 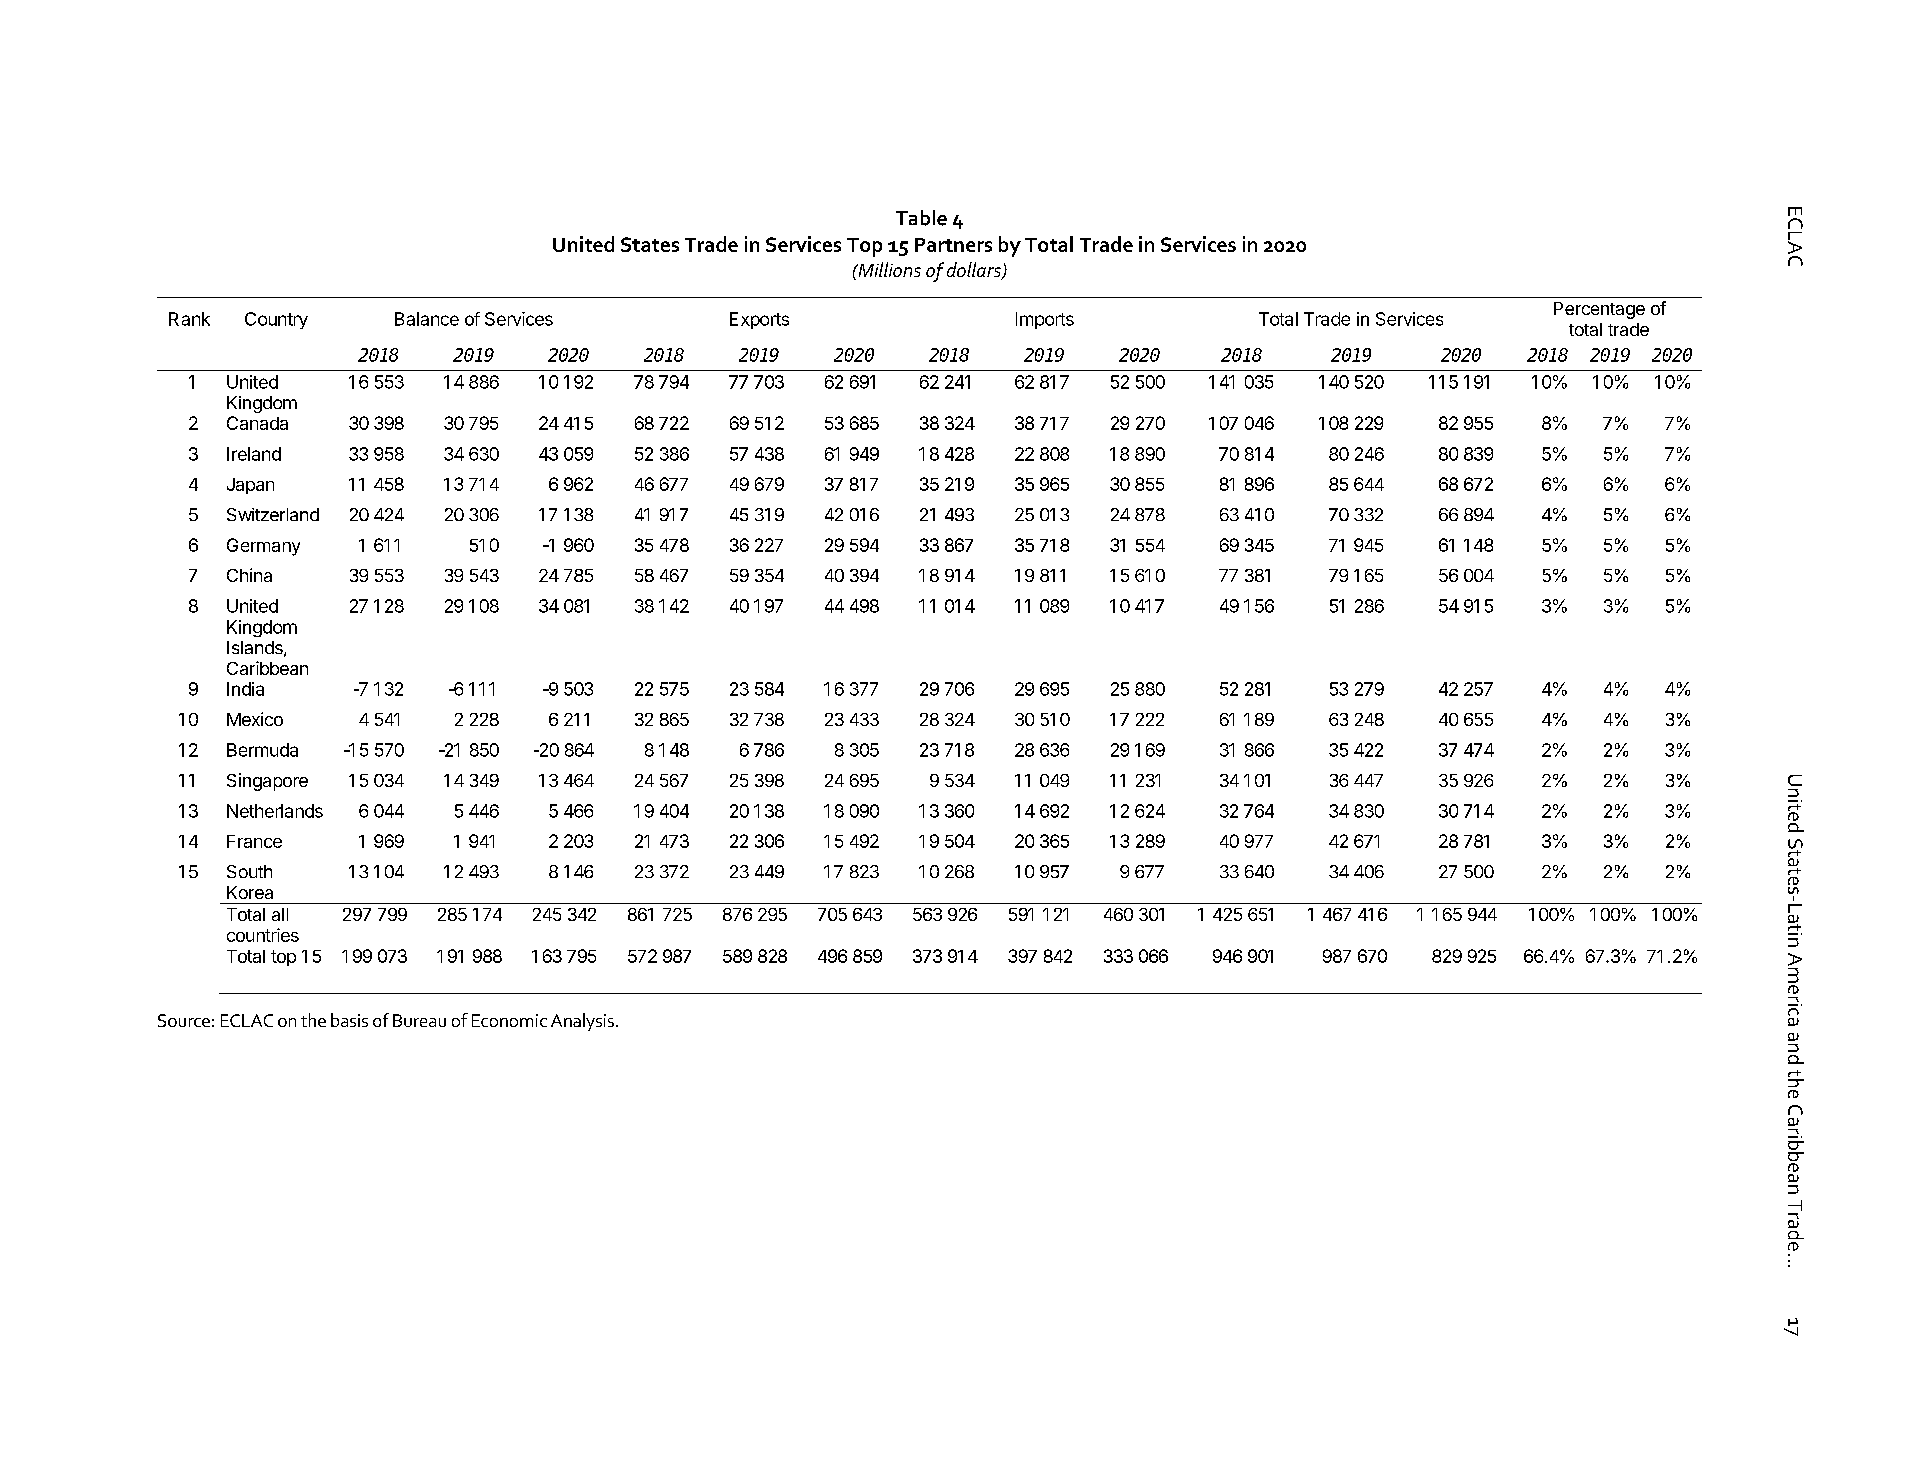 What do you see at coordinates (349, 1020) in the screenshot?
I see `basis` at bounding box center [349, 1020].
